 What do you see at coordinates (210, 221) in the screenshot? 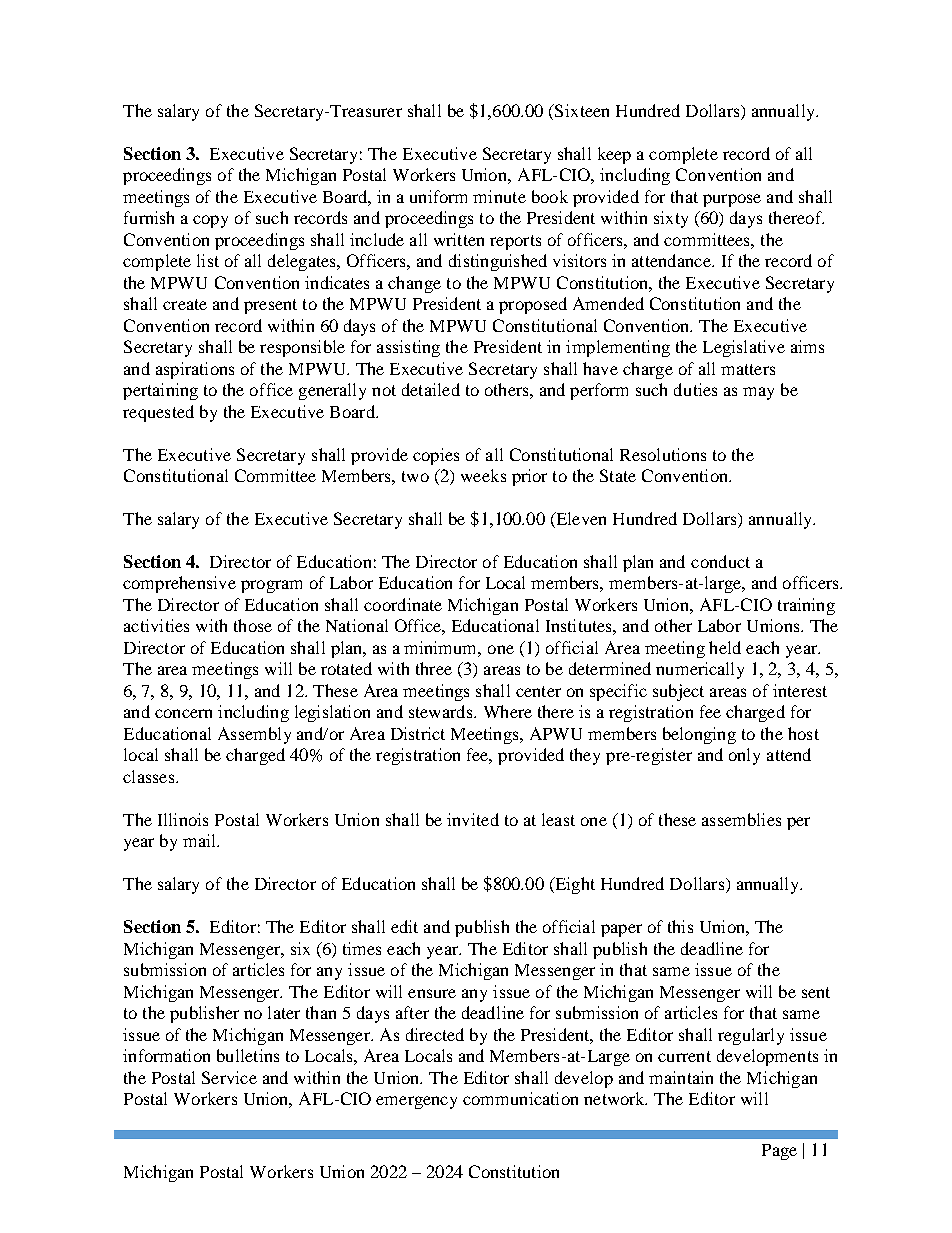
I see `copy` at bounding box center [210, 221].
